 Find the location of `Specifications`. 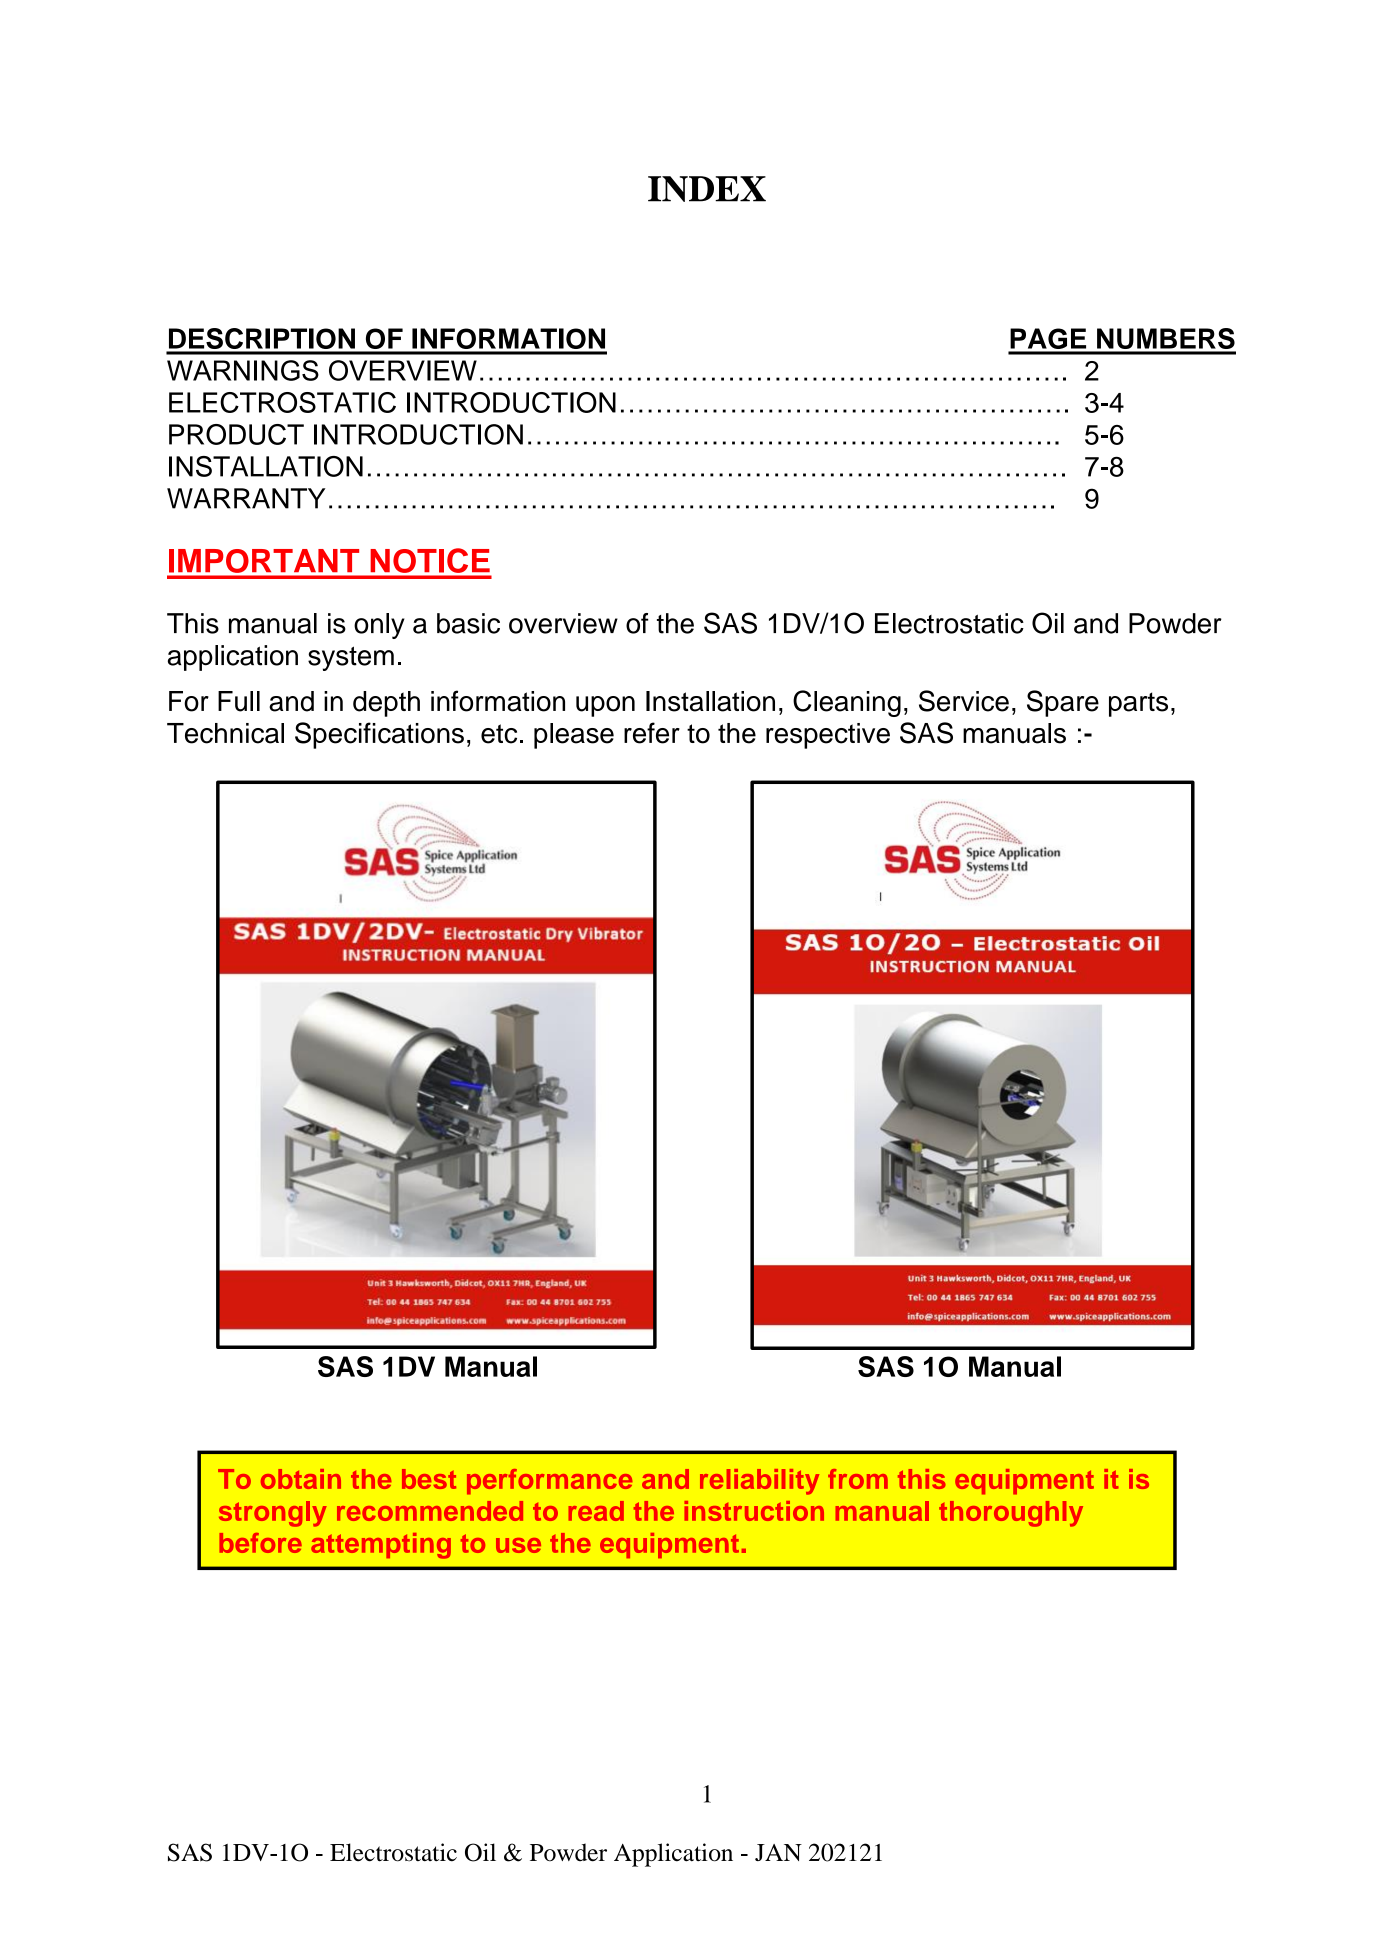

Specifications is located at coordinates (379, 735).
